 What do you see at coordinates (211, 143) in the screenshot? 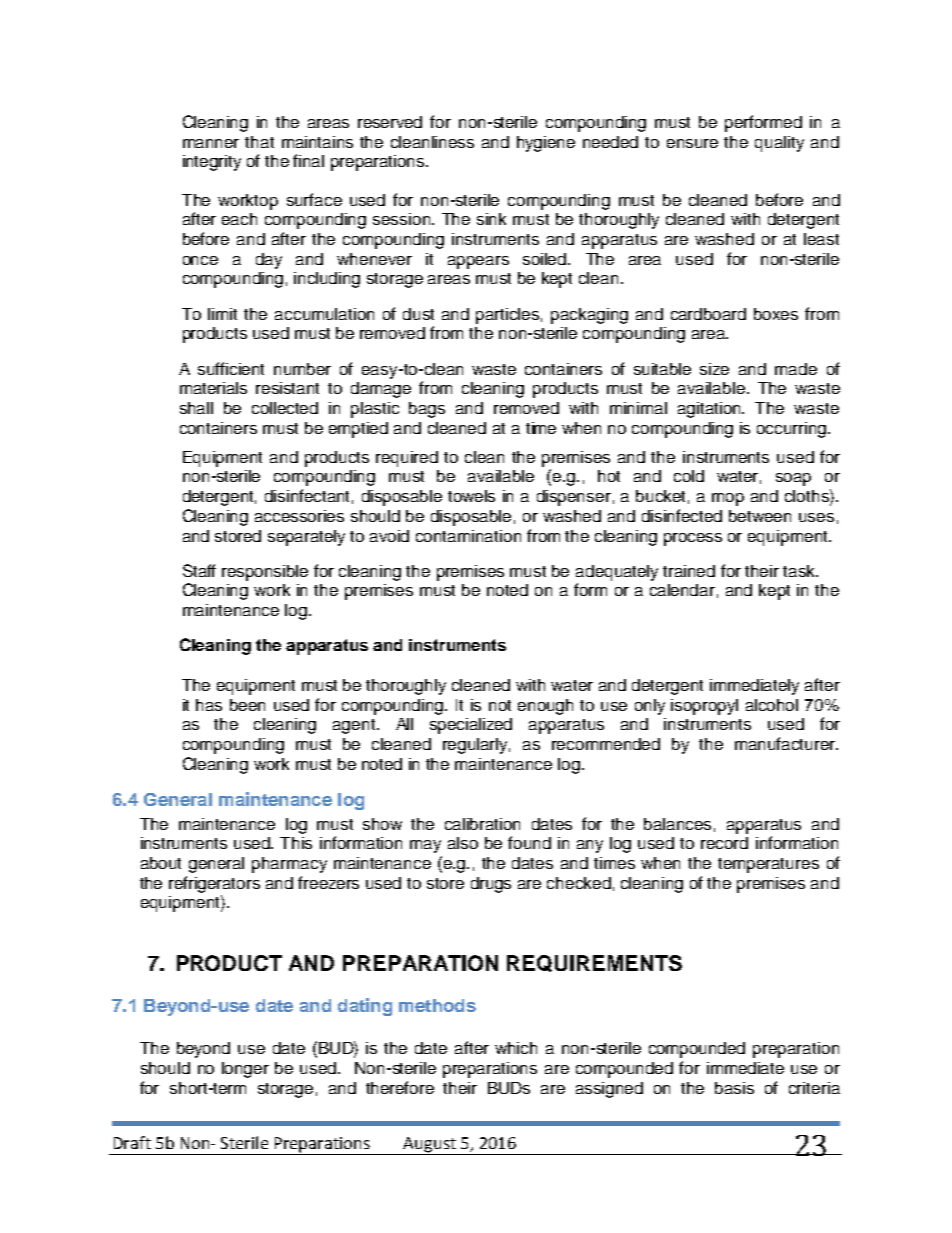
I see `manner` at bounding box center [211, 143].
